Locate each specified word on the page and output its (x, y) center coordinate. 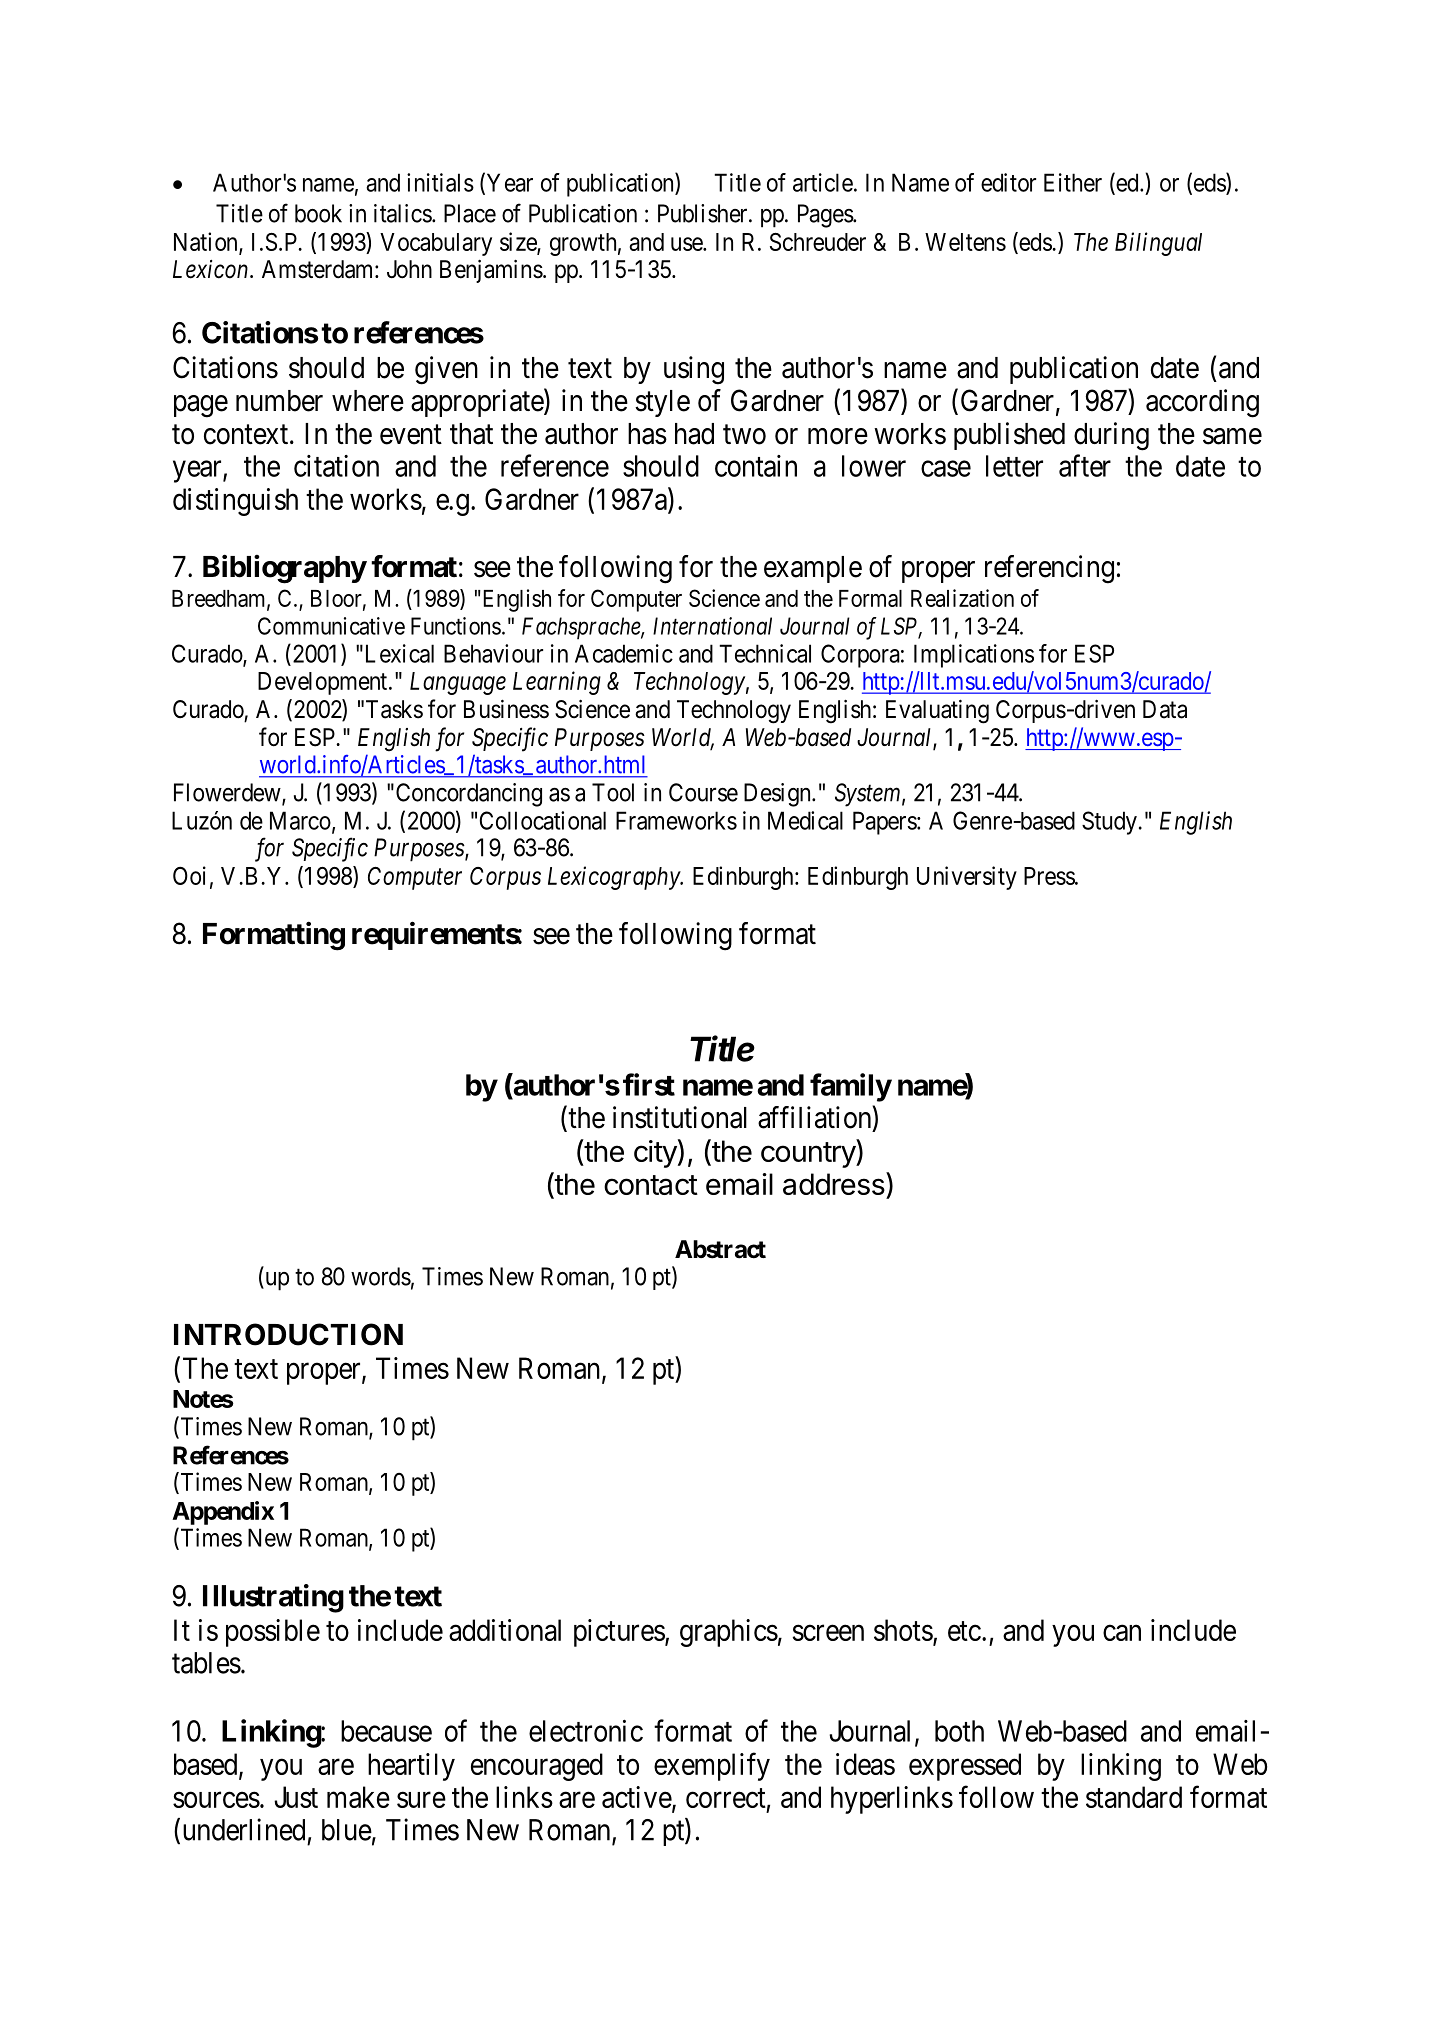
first (649, 1084)
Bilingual (1158, 244)
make (358, 1797)
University (967, 878)
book (318, 213)
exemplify (712, 1766)
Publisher (704, 213)
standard (1134, 1797)
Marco (300, 820)
